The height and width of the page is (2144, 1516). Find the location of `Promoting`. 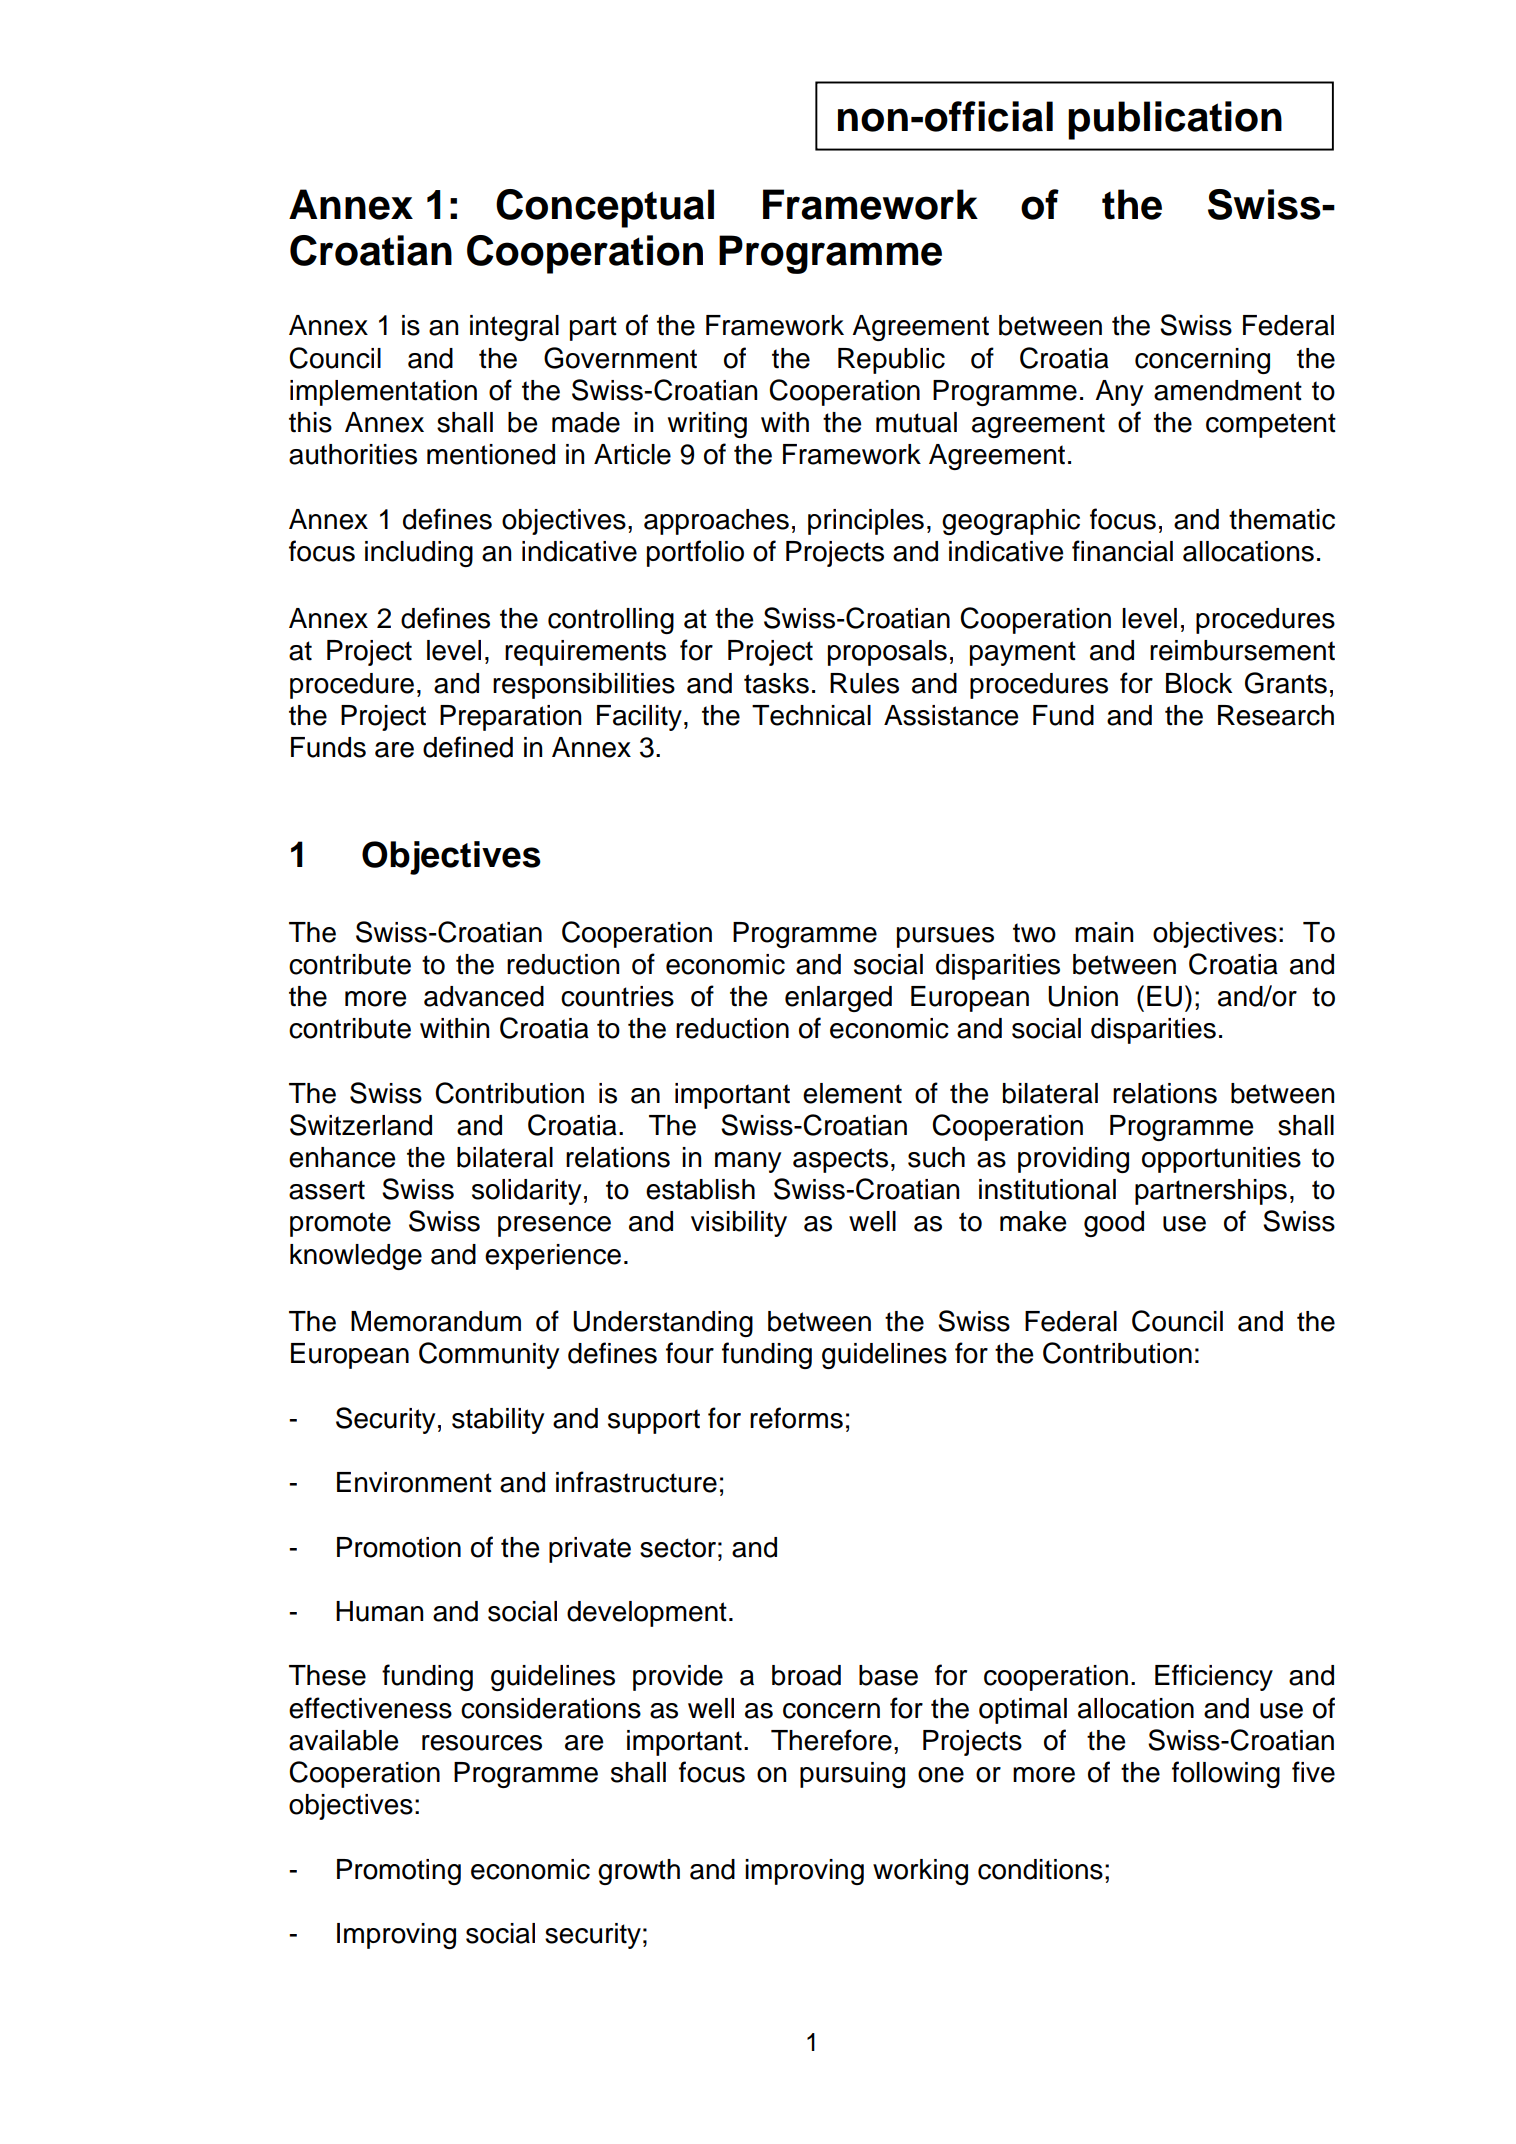

Promoting is located at coordinates (399, 1872).
